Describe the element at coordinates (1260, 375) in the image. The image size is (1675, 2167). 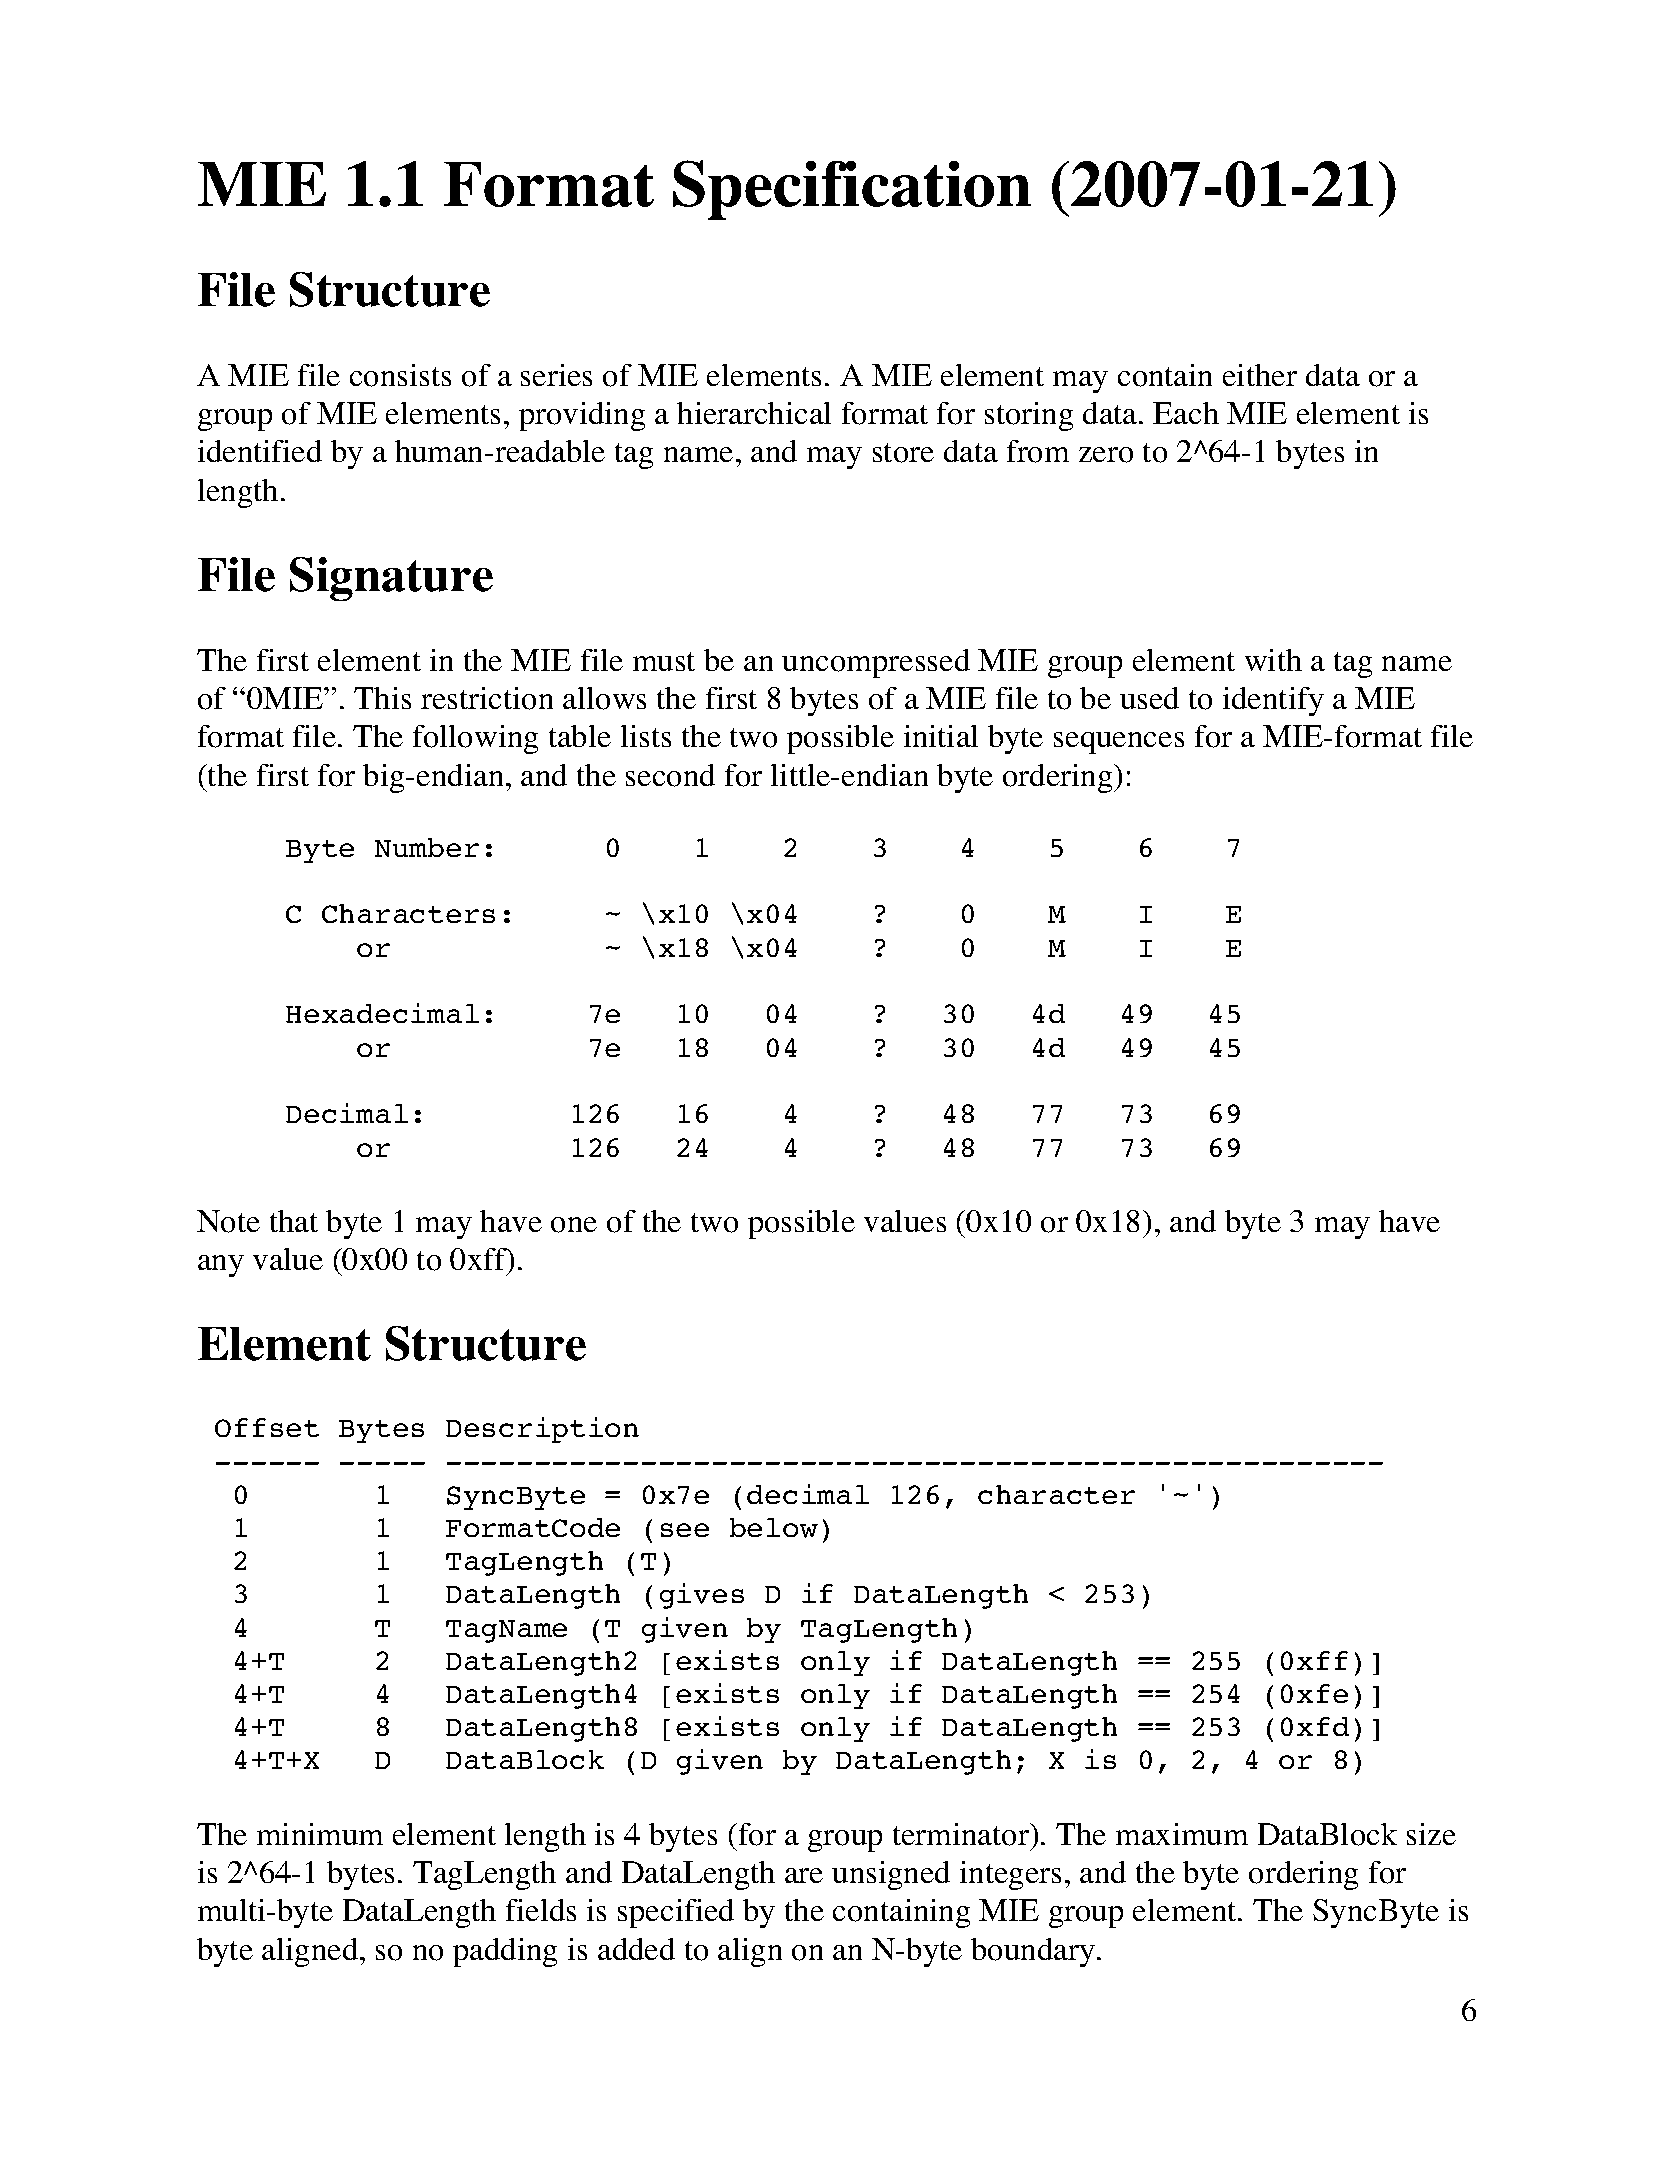
I see `either` at that location.
